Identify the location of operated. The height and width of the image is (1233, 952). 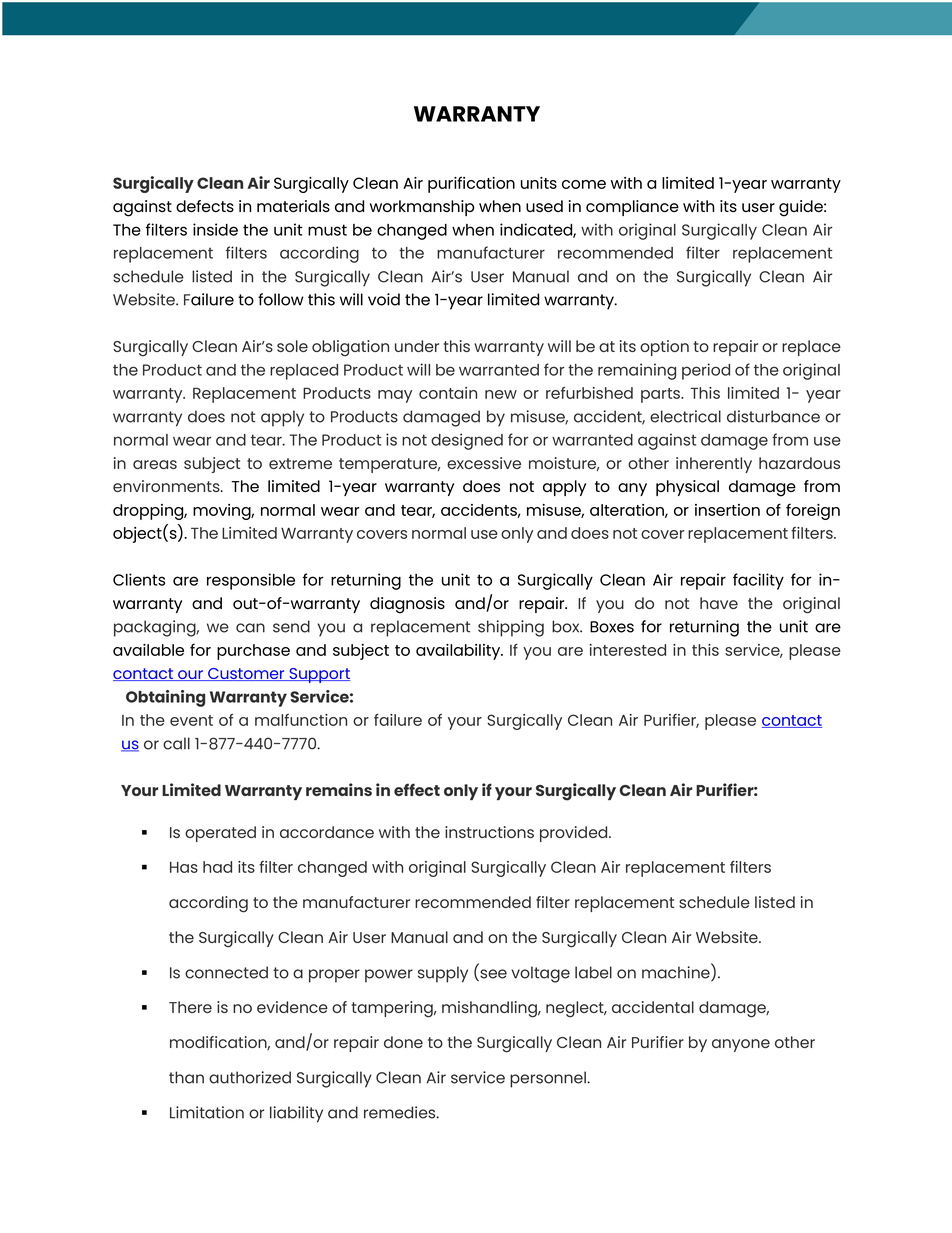
(220, 834).
